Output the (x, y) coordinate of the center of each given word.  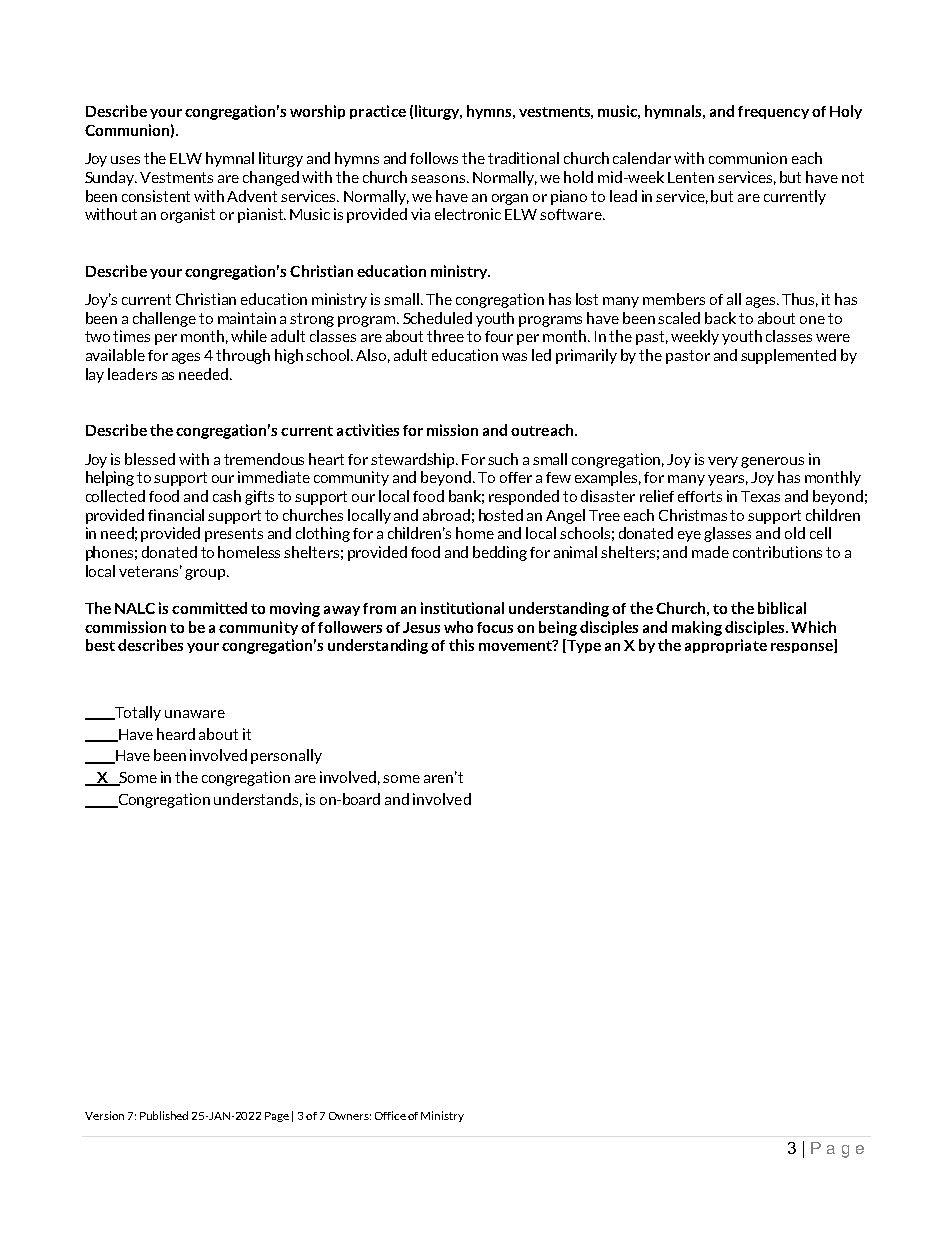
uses (125, 160)
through (243, 356)
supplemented (788, 356)
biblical (782, 608)
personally (286, 756)
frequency (773, 112)
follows (434, 158)
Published (164, 1115)
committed (209, 608)
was (514, 357)
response (803, 648)
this (461, 645)
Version (104, 1115)
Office (390, 1115)
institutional (462, 608)
